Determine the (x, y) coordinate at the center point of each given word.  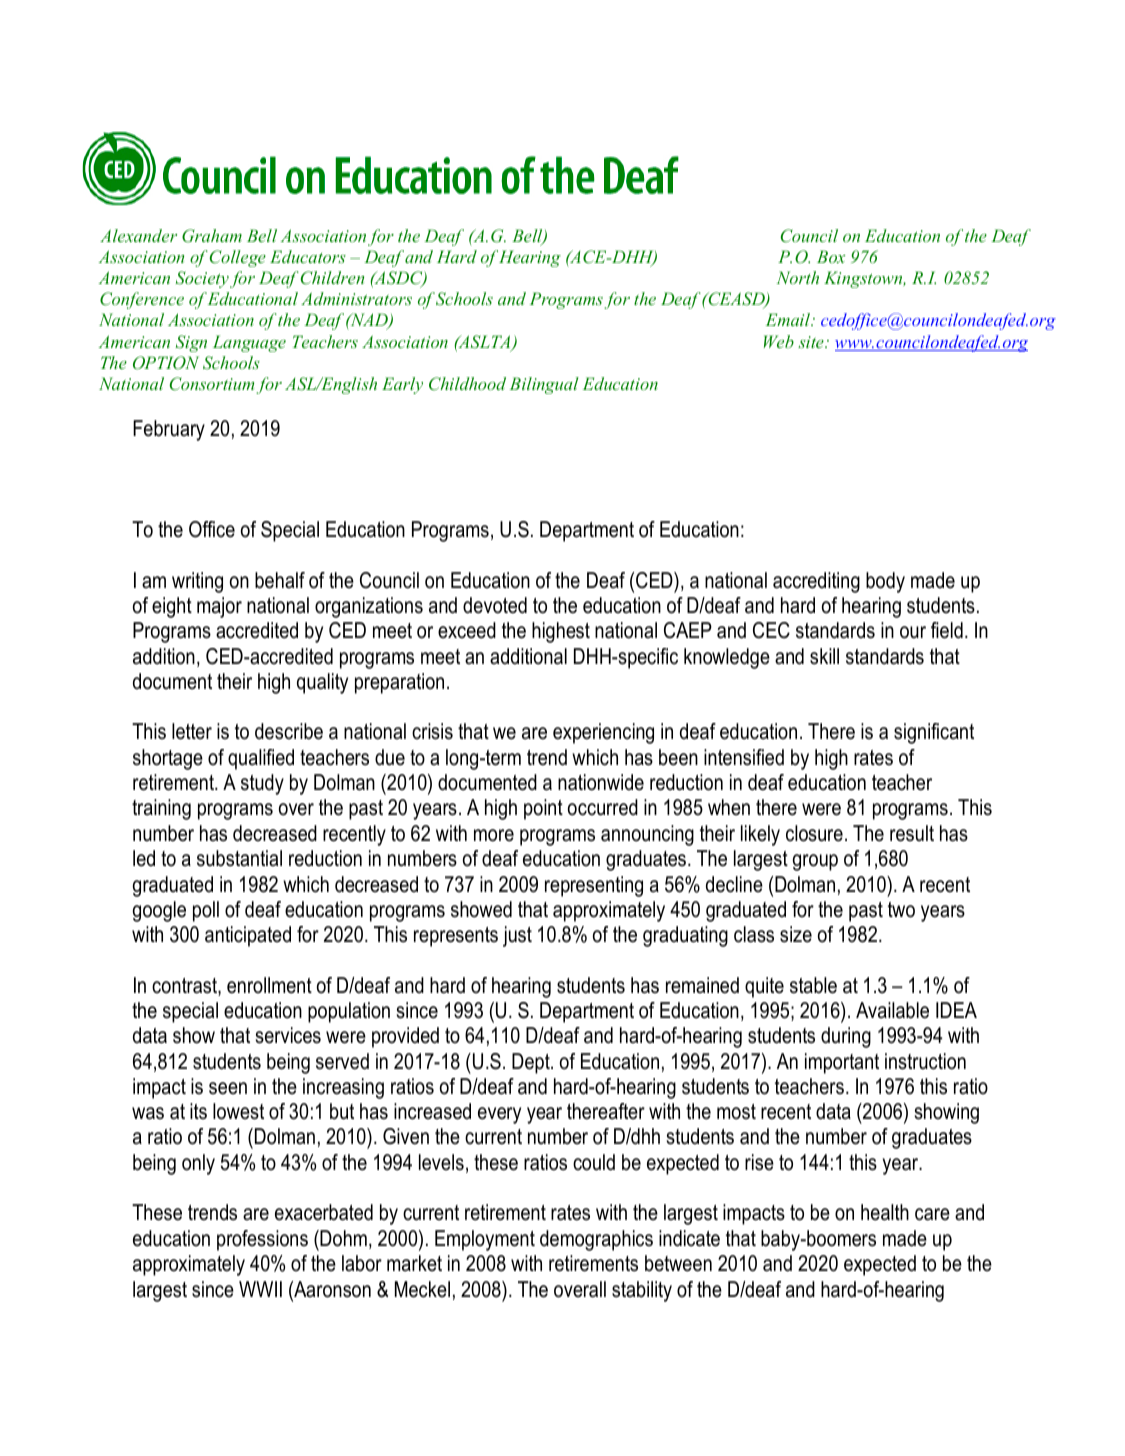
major (219, 607)
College (238, 258)
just (517, 936)
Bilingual (544, 385)
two (901, 910)
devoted (495, 605)
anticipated (248, 936)
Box (831, 256)
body (885, 582)
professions (262, 1240)
